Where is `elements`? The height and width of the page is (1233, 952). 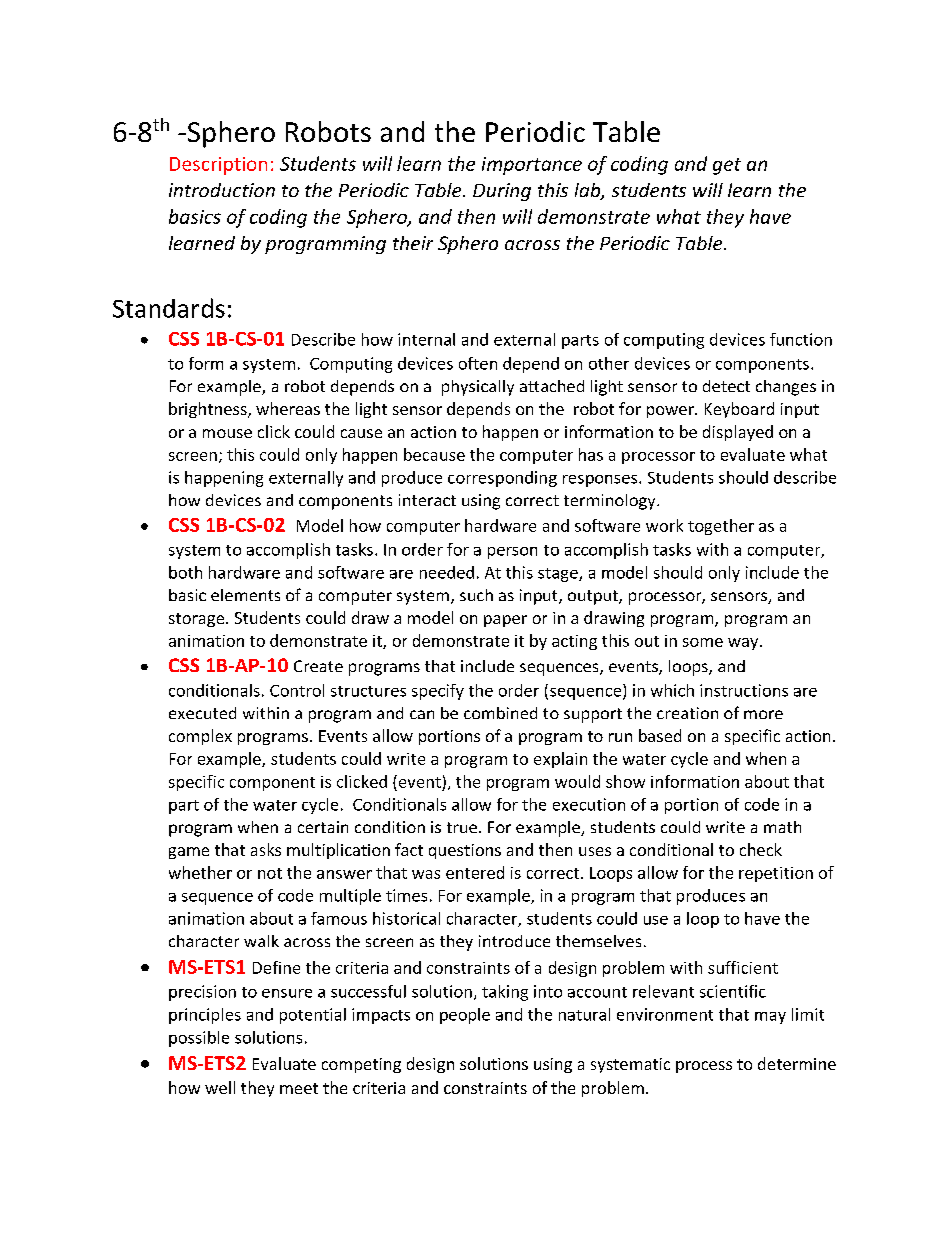 elements is located at coordinates (245, 595).
